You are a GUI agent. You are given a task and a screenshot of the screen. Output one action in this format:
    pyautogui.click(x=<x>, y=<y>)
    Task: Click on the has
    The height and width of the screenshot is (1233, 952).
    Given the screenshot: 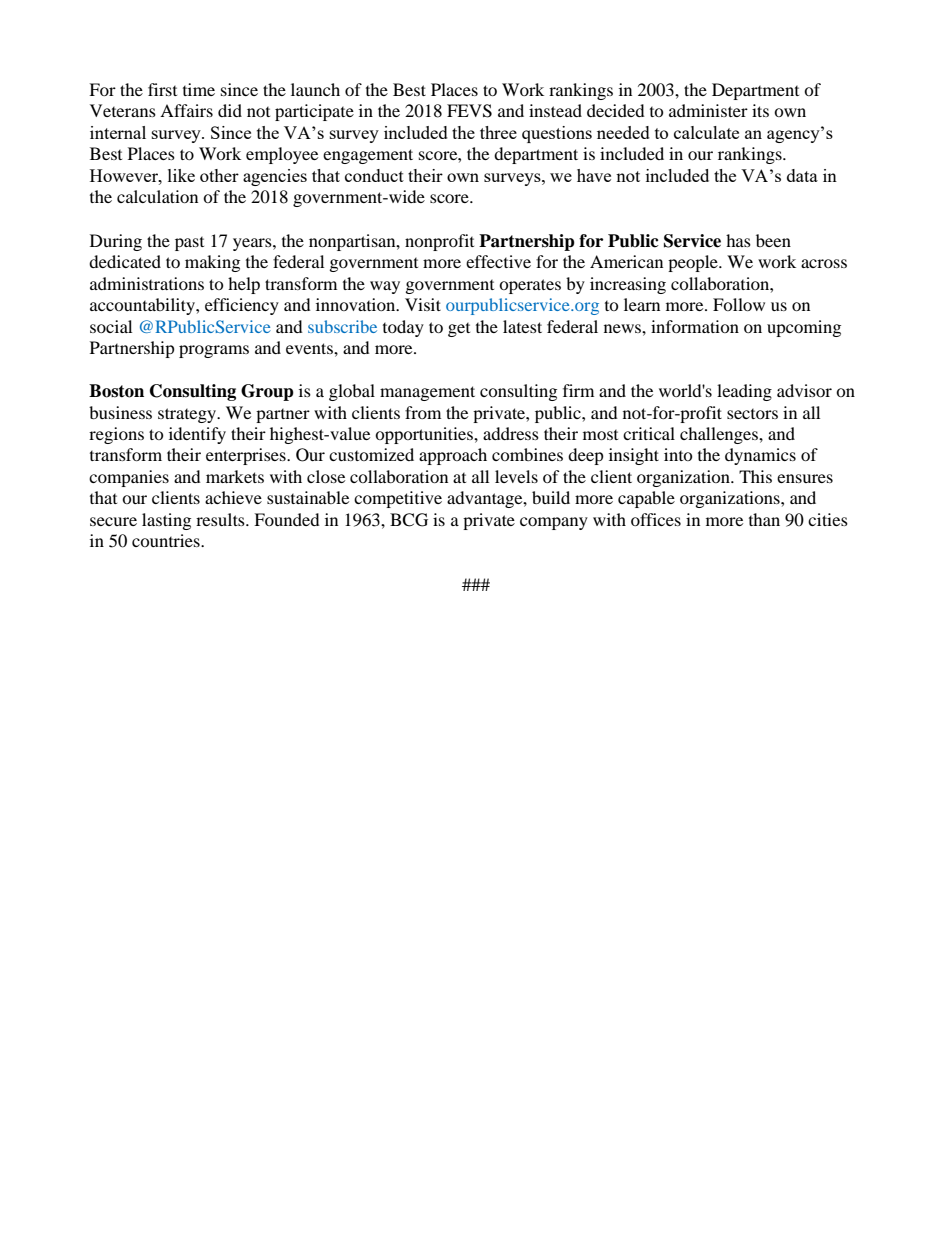 What is the action you would take?
    pyautogui.click(x=738, y=240)
